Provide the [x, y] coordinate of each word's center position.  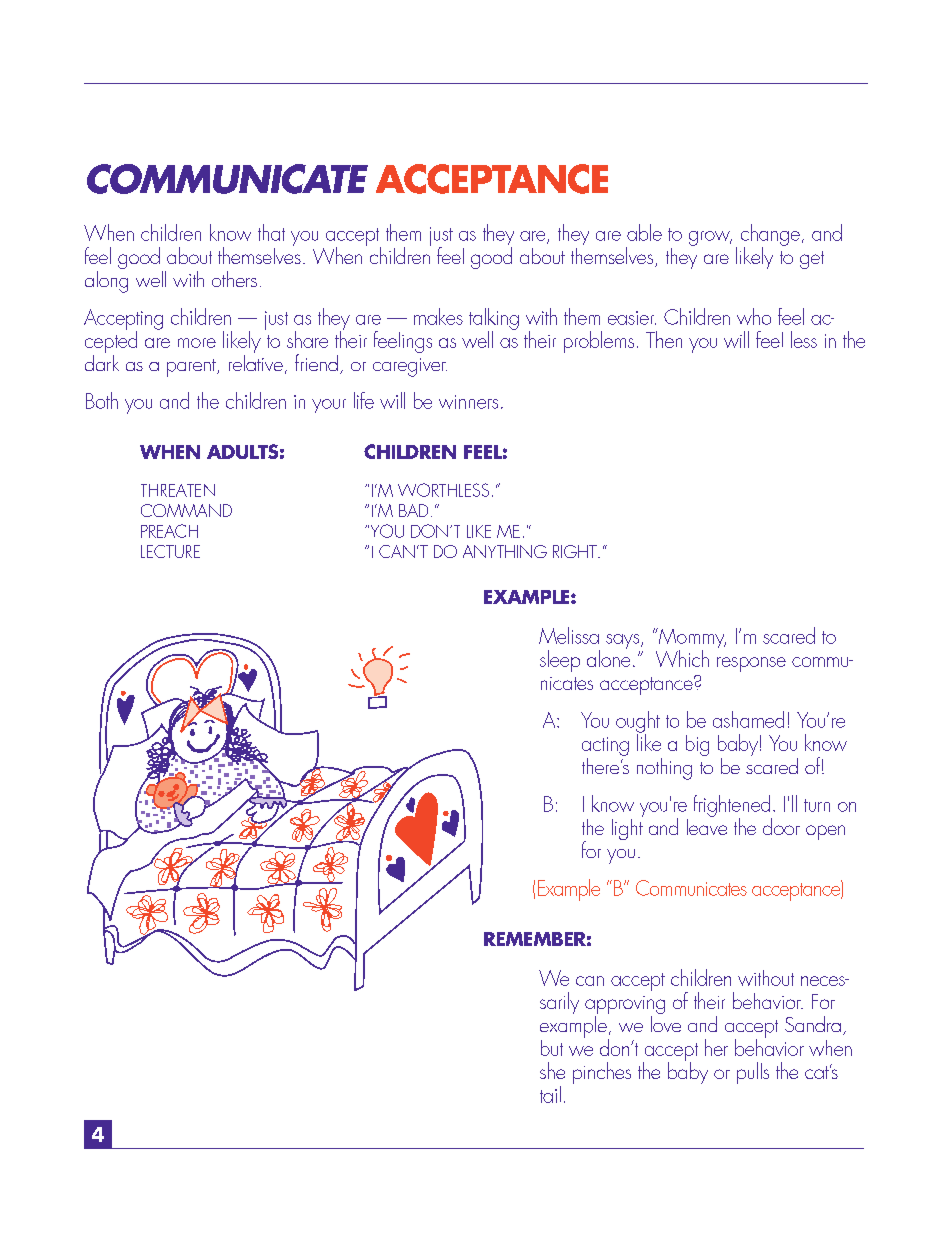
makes [438, 316]
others [234, 279]
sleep [560, 661]
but [552, 1048]
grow [710, 238]
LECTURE [170, 551]
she [552, 1070]
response [751, 664]
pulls [753, 1073]
